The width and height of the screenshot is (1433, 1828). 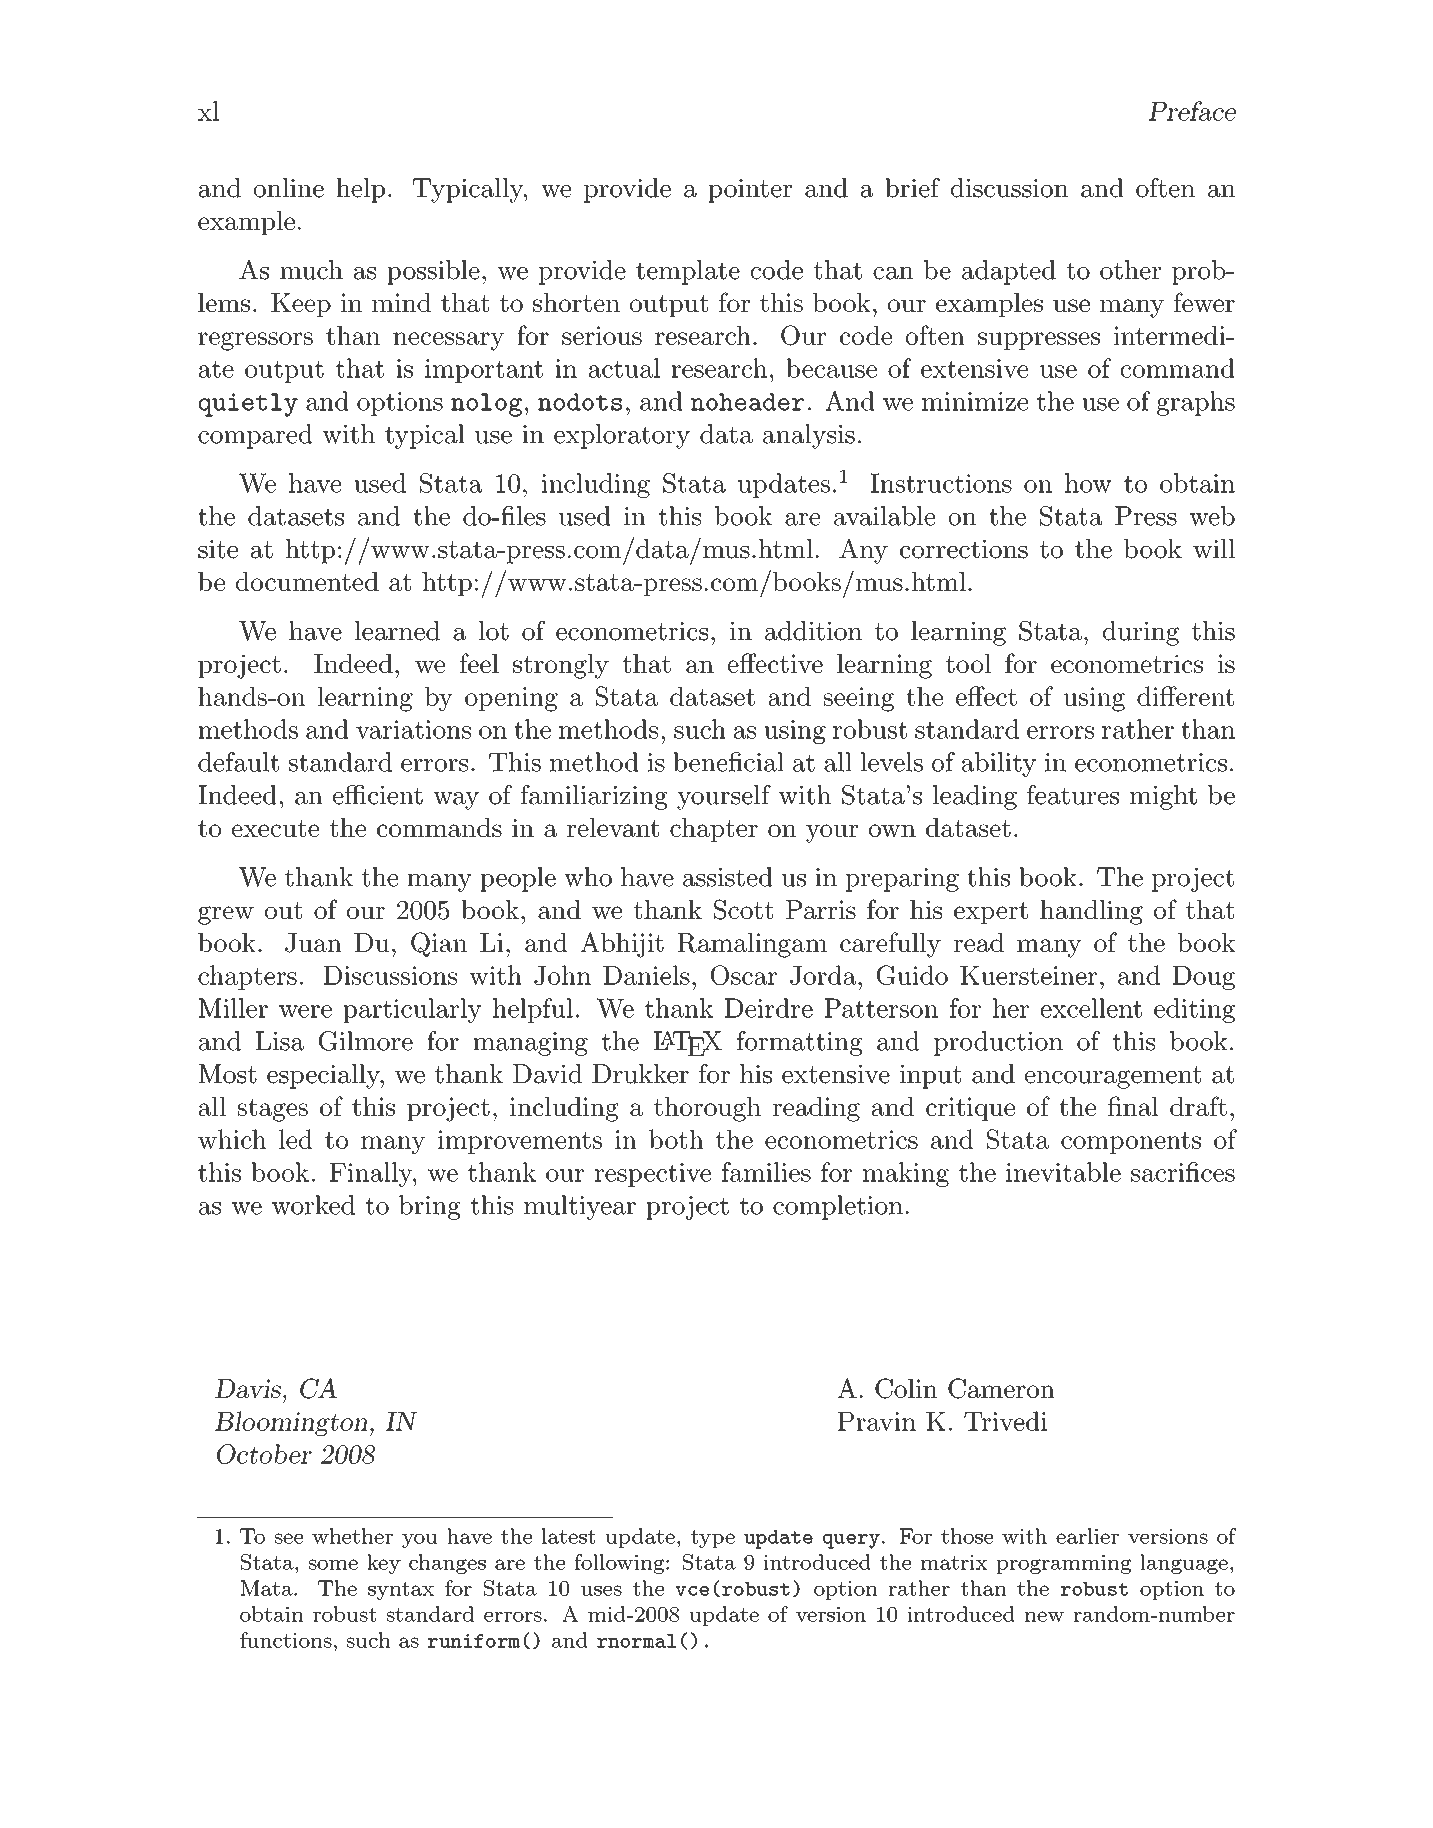 What do you see at coordinates (275, 828) in the screenshot?
I see `execute` at bounding box center [275, 828].
